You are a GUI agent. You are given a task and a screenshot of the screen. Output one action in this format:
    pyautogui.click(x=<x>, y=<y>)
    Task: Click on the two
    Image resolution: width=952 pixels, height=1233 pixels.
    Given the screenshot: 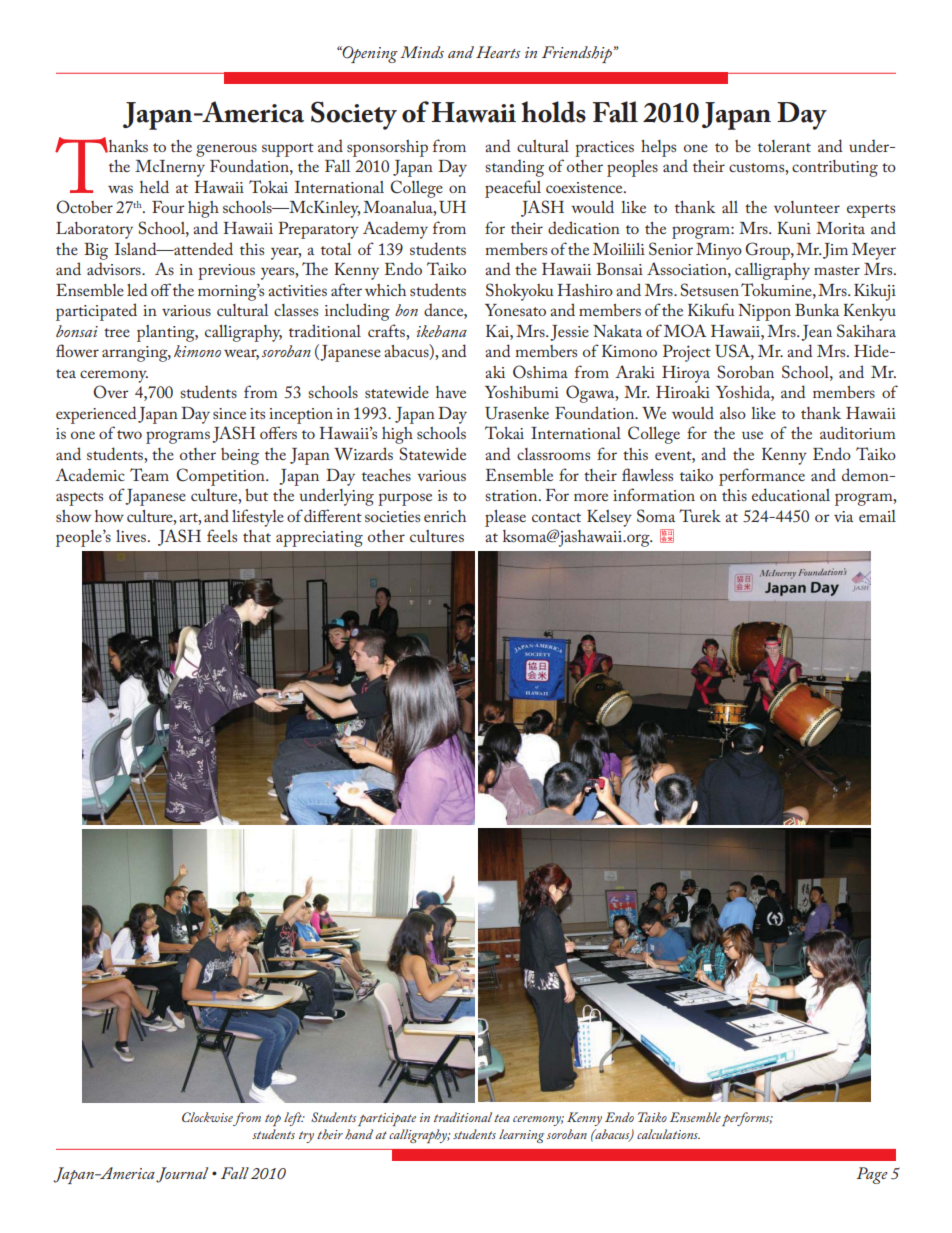 What is the action you would take?
    pyautogui.click(x=129, y=434)
